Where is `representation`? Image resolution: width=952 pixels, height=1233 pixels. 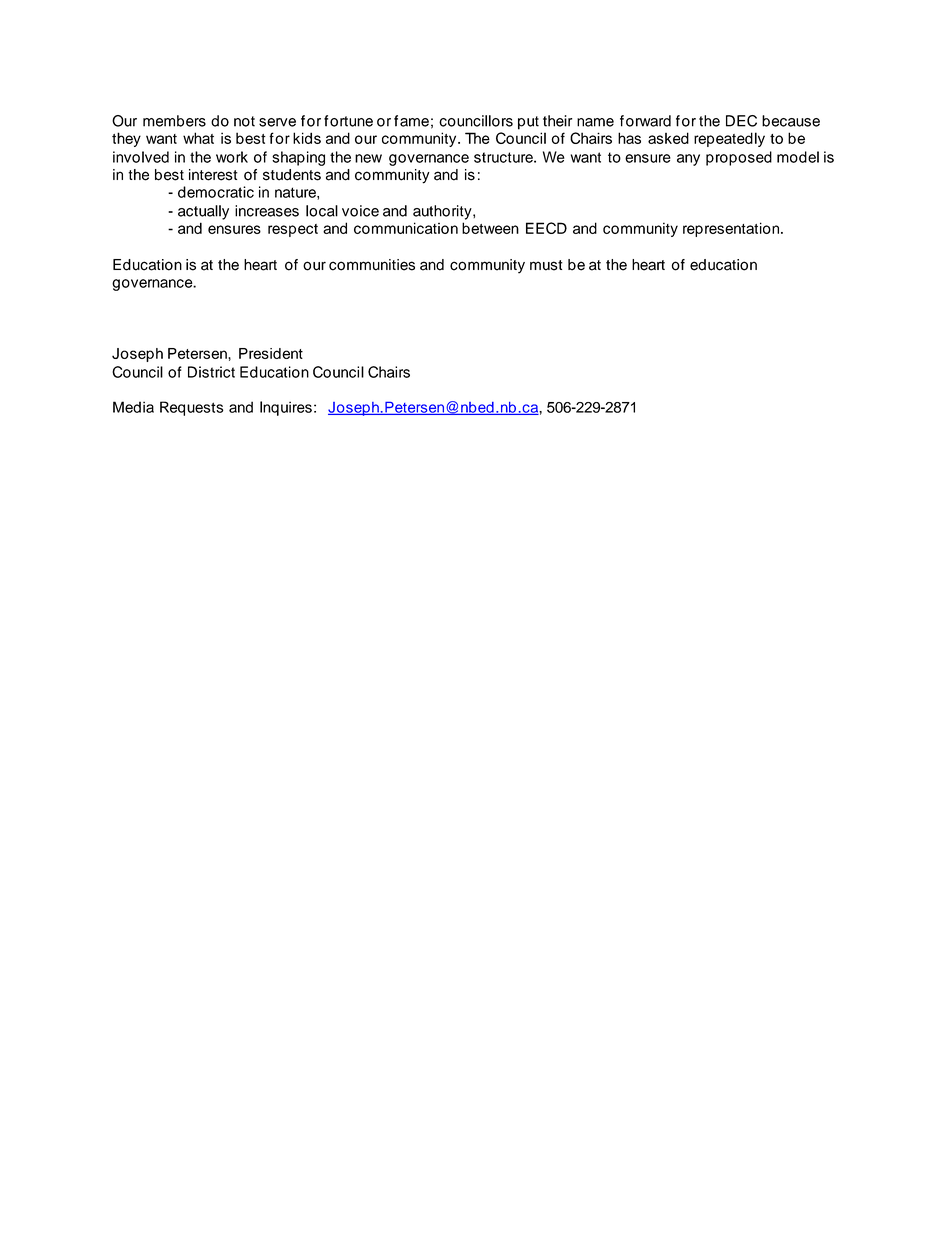 representation is located at coordinates (732, 229).
